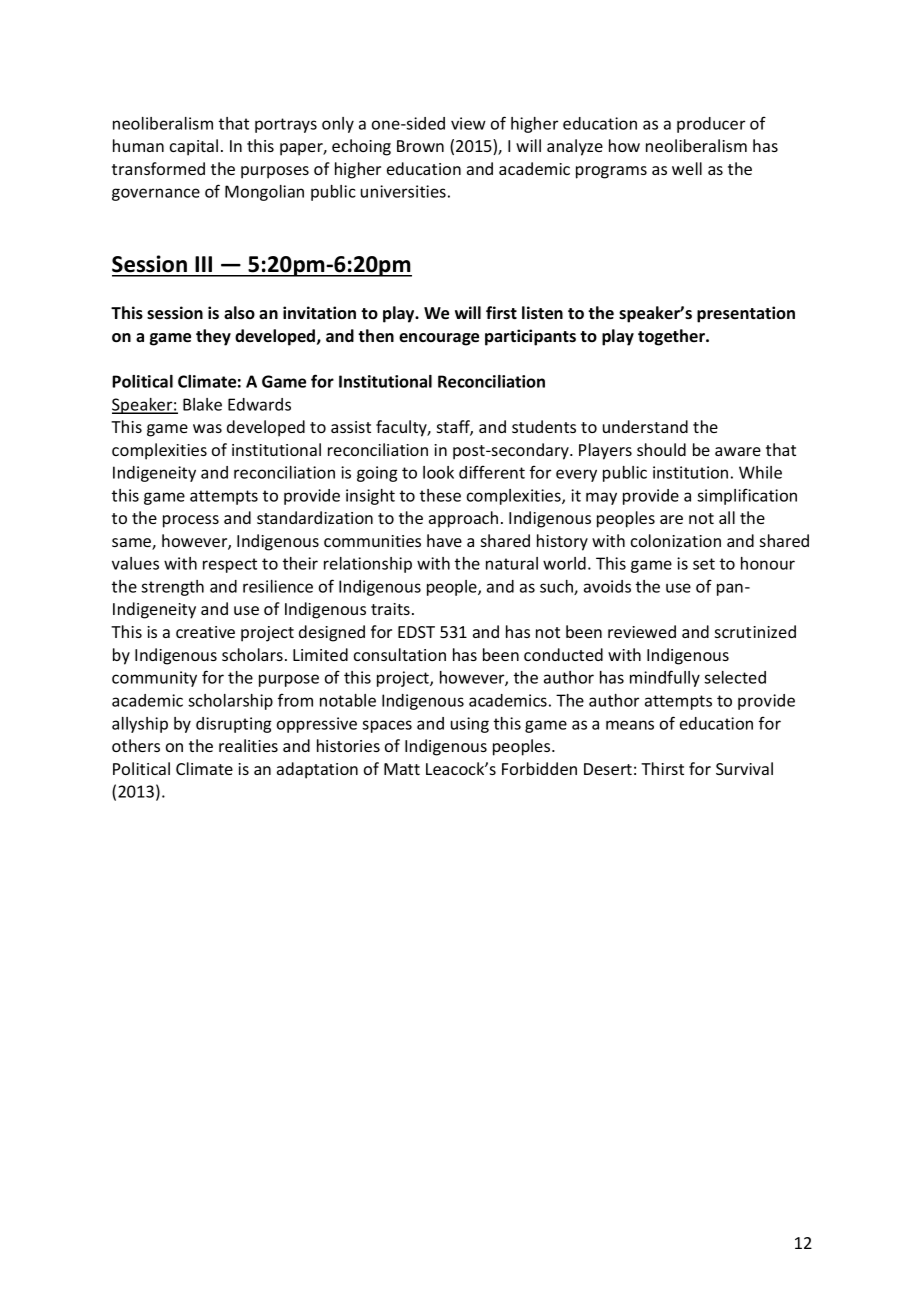  I want to click on should, so click(661, 449).
